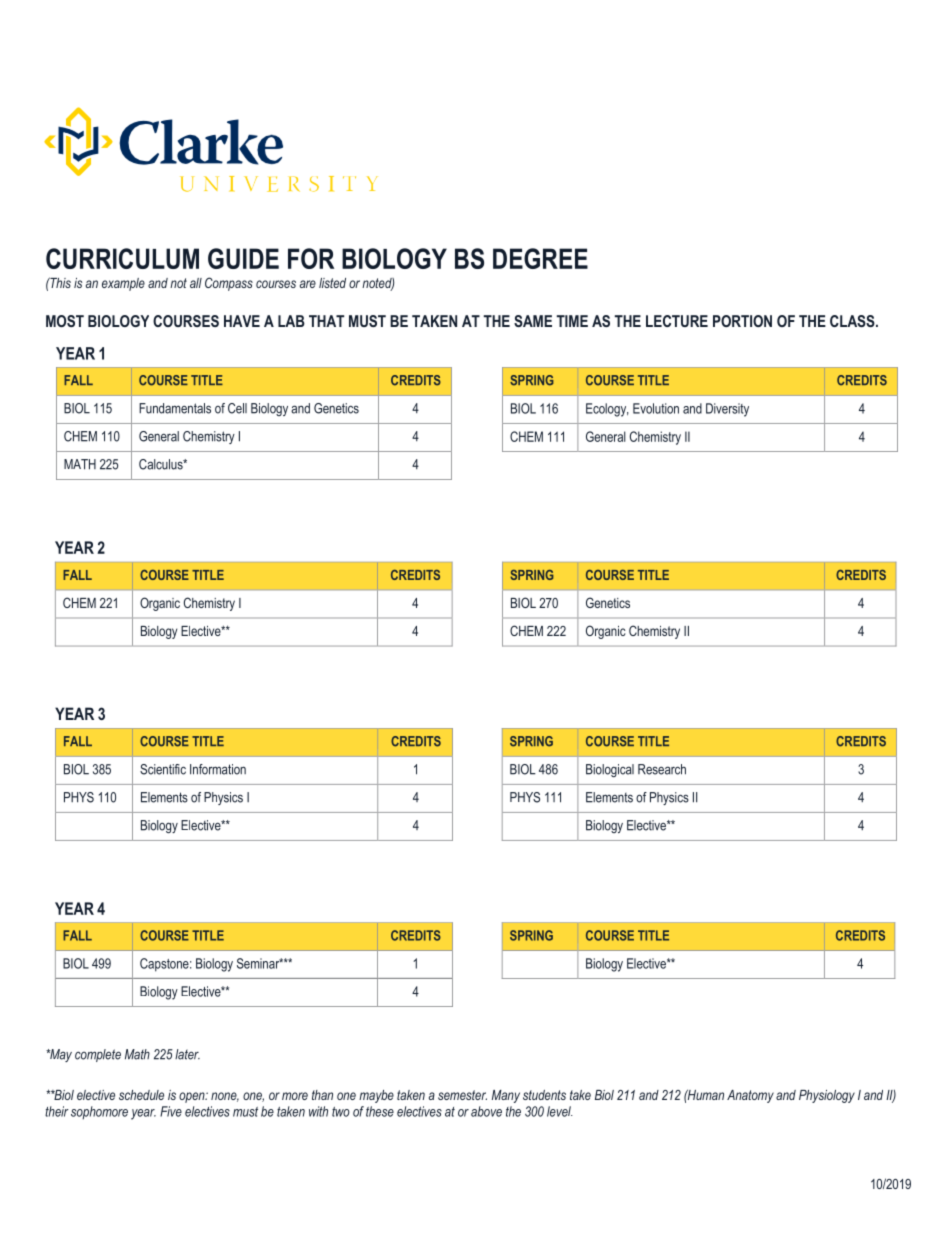  What do you see at coordinates (376, 1096) in the document?
I see `maybe` at bounding box center [376, 1096].
